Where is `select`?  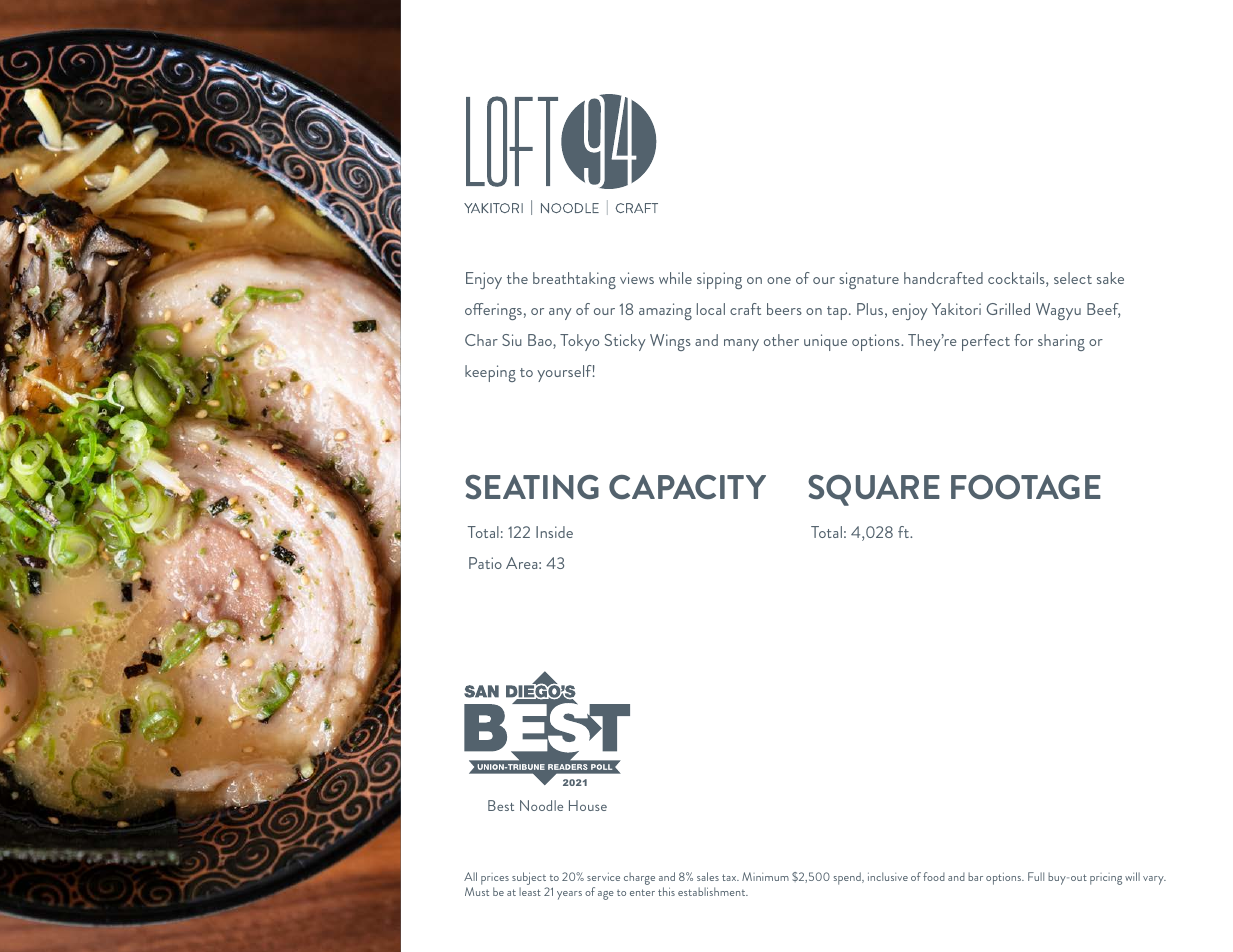
select is located at coordinates (1073, 278).
